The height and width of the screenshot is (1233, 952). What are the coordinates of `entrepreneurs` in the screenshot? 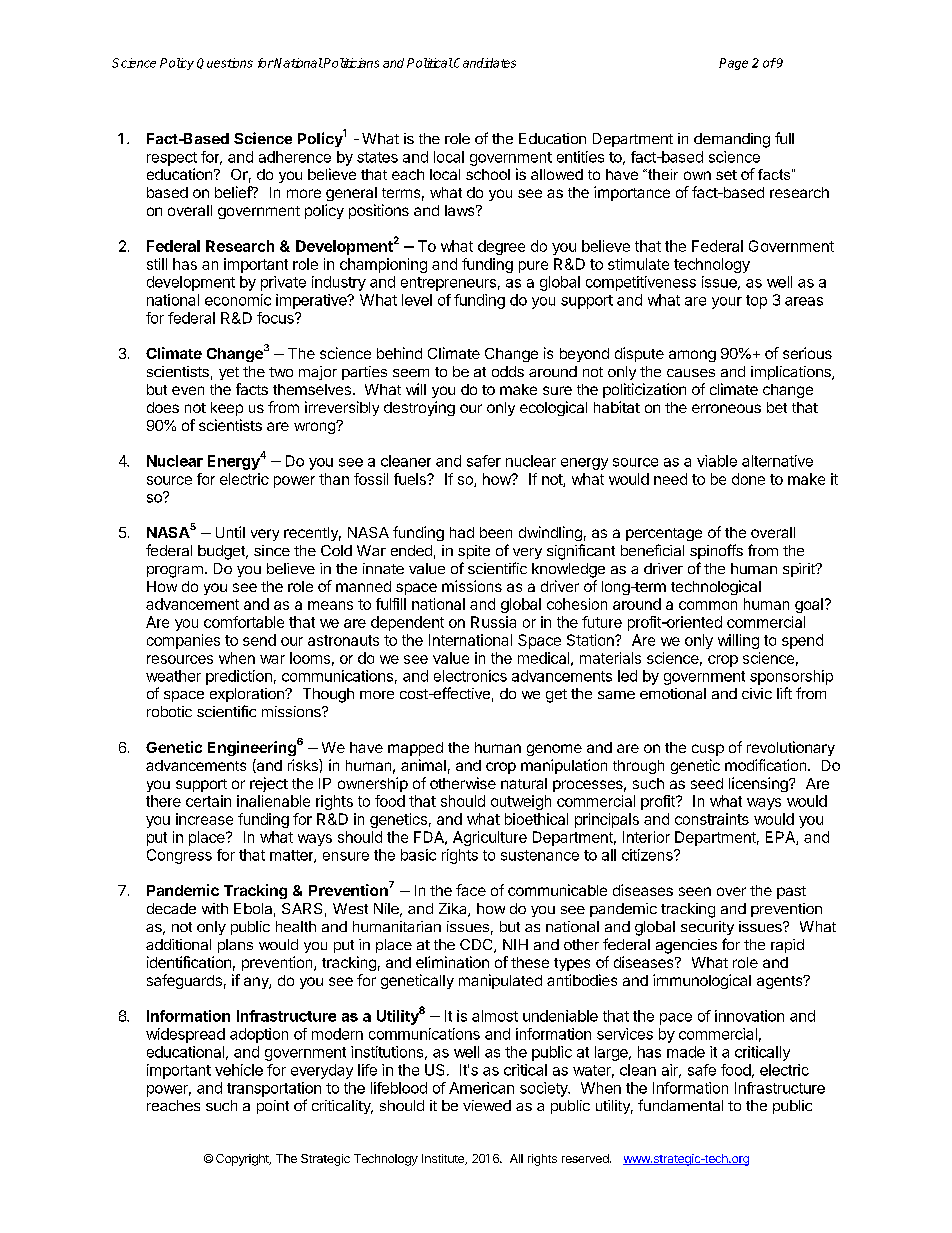 It's located at (448, 284).
